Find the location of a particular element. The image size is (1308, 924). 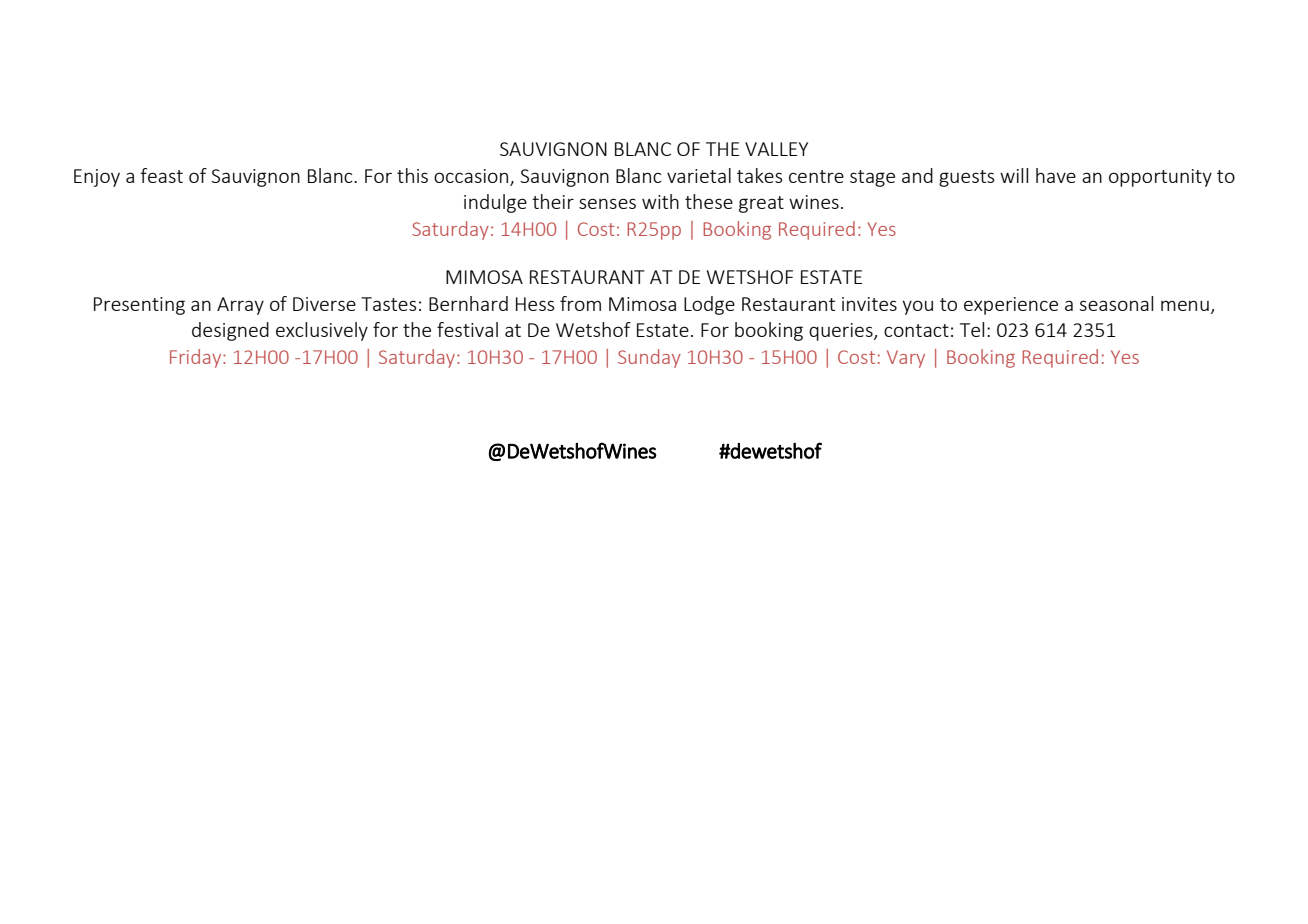

from is located at coordinates (580, 303).
